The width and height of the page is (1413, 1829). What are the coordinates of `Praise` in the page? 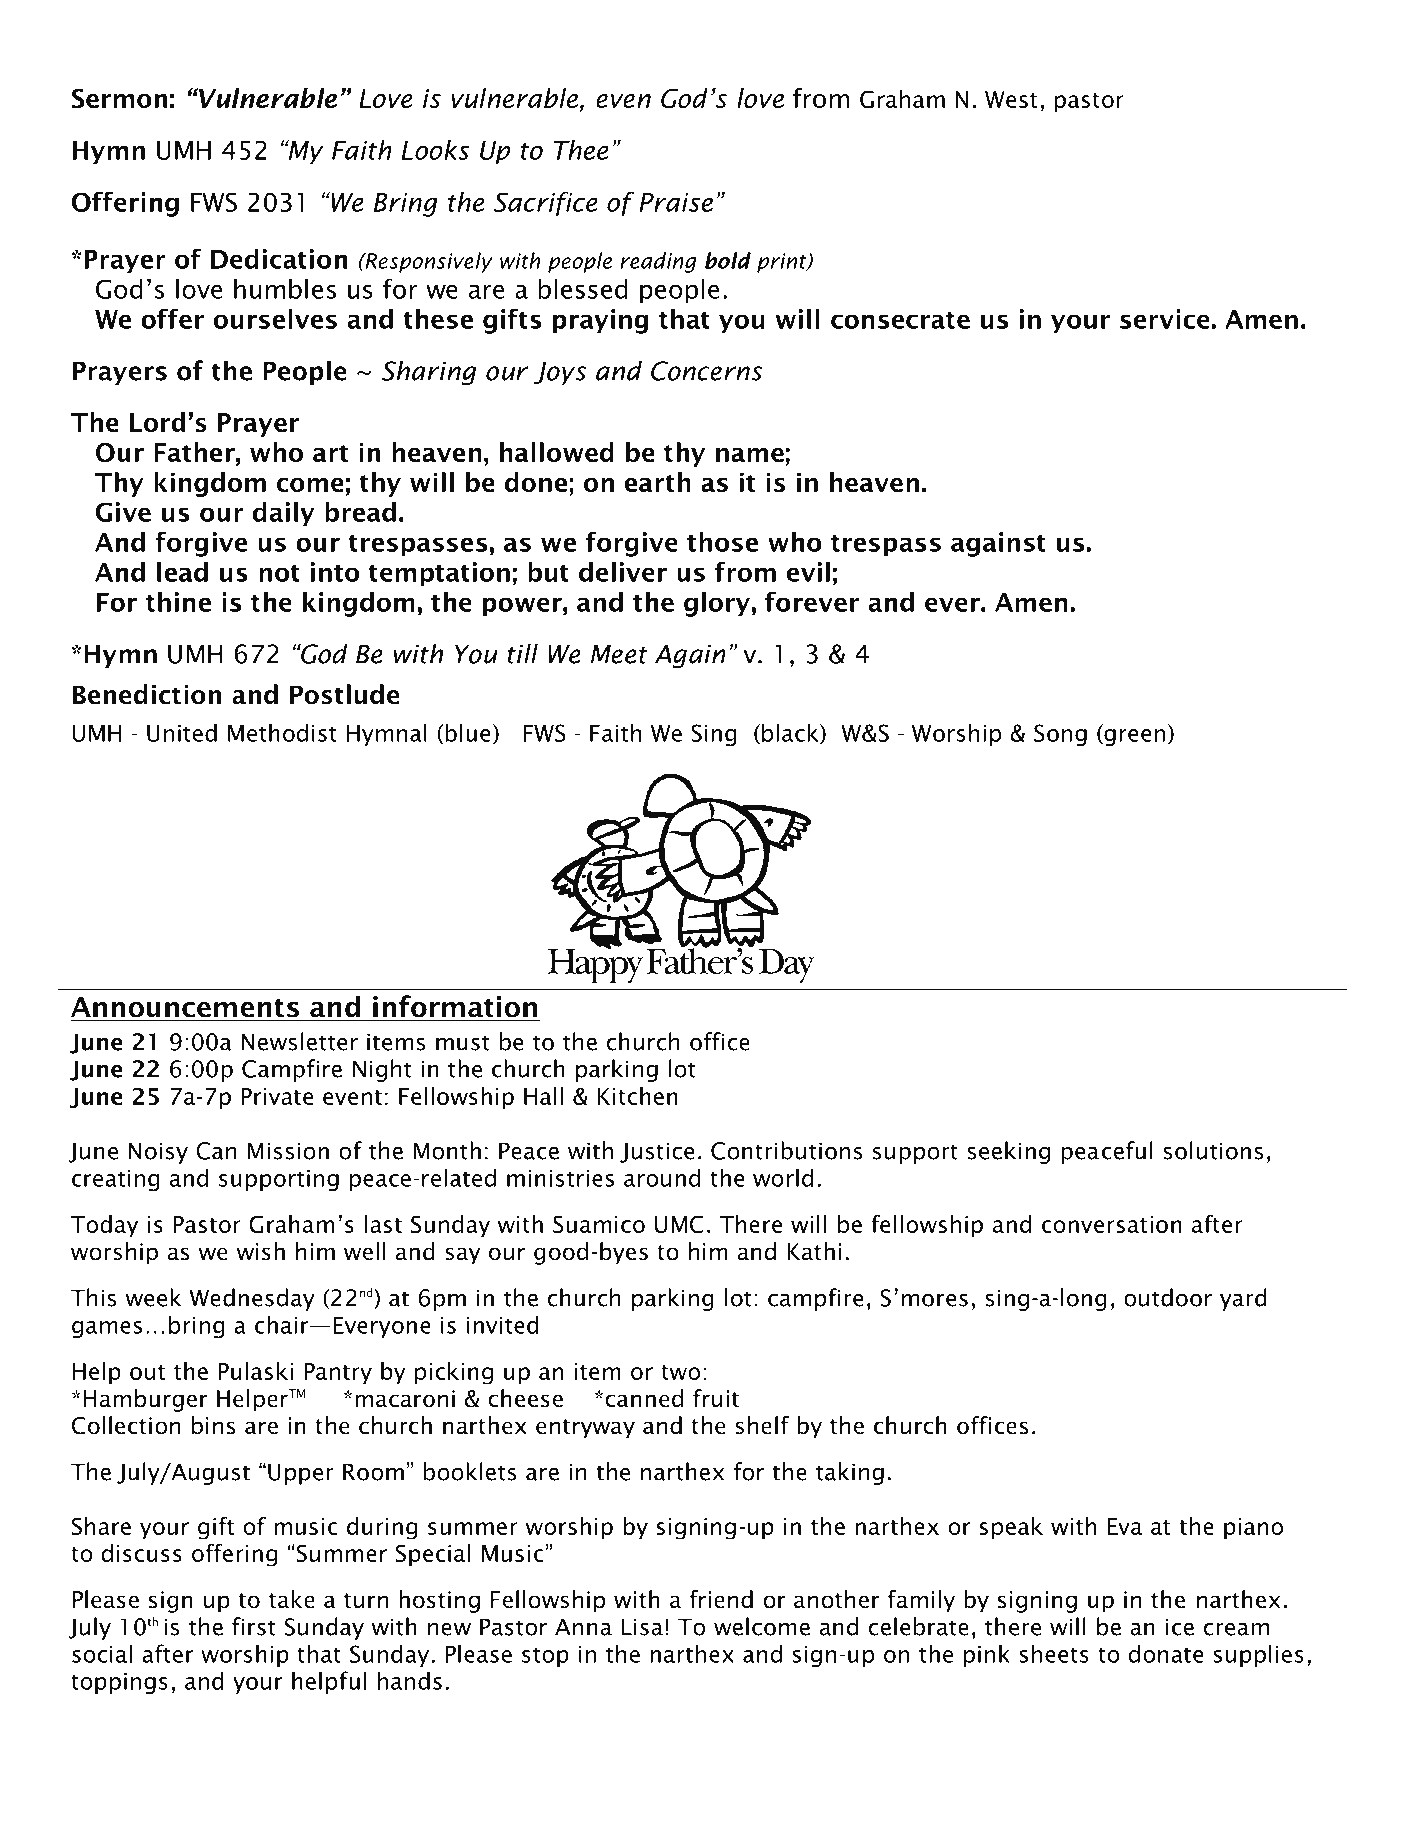 It's located at (676, 202).
